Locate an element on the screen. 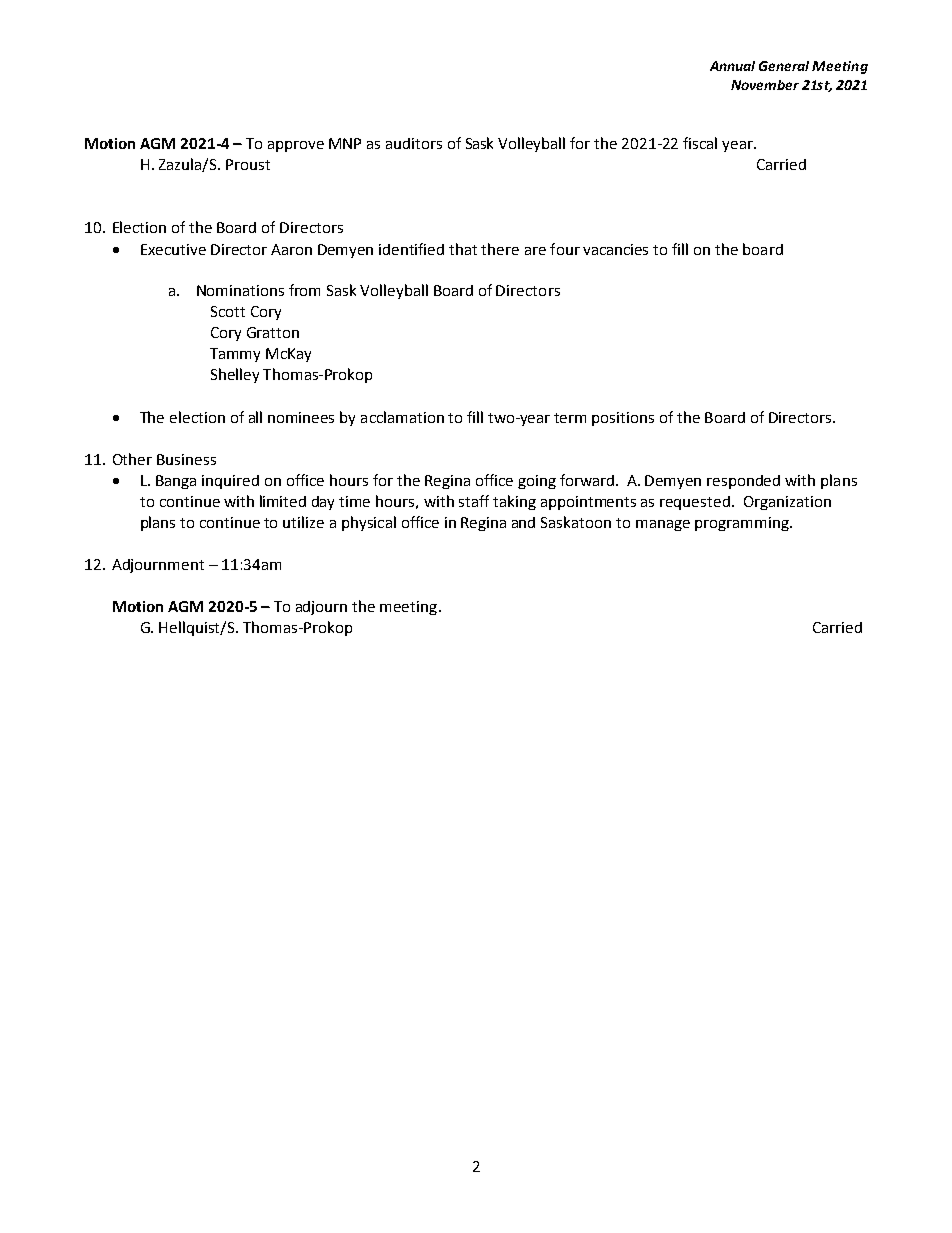  Annual is located at coordinates (732, 66).
